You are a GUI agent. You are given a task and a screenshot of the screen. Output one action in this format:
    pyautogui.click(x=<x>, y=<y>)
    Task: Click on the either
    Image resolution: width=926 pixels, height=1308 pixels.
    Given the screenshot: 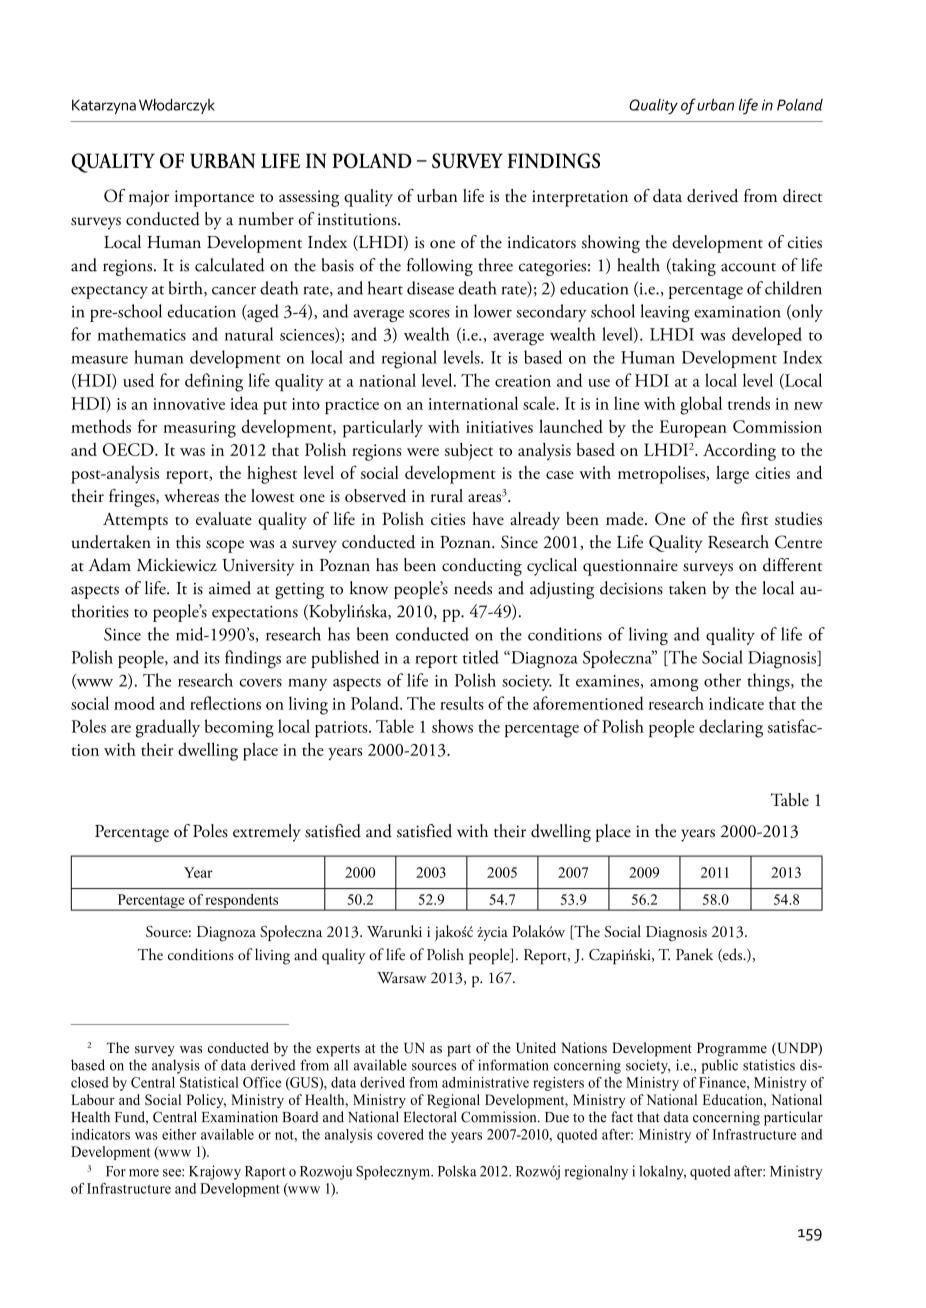 What is the action you would take?
    pyautogui.click(x=179, y=1134)
